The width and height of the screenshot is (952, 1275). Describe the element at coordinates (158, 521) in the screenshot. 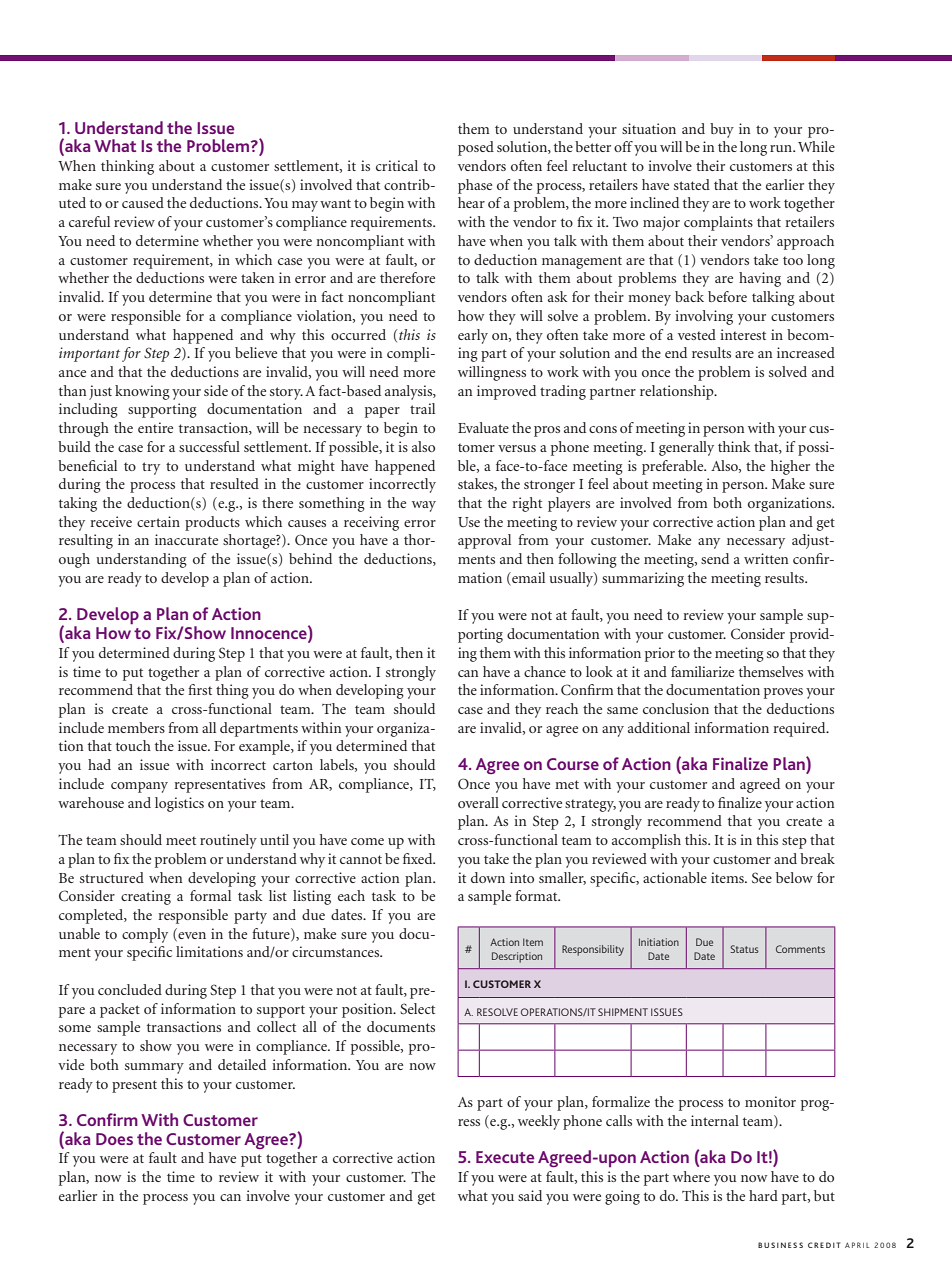

I see `certain` at that location.
